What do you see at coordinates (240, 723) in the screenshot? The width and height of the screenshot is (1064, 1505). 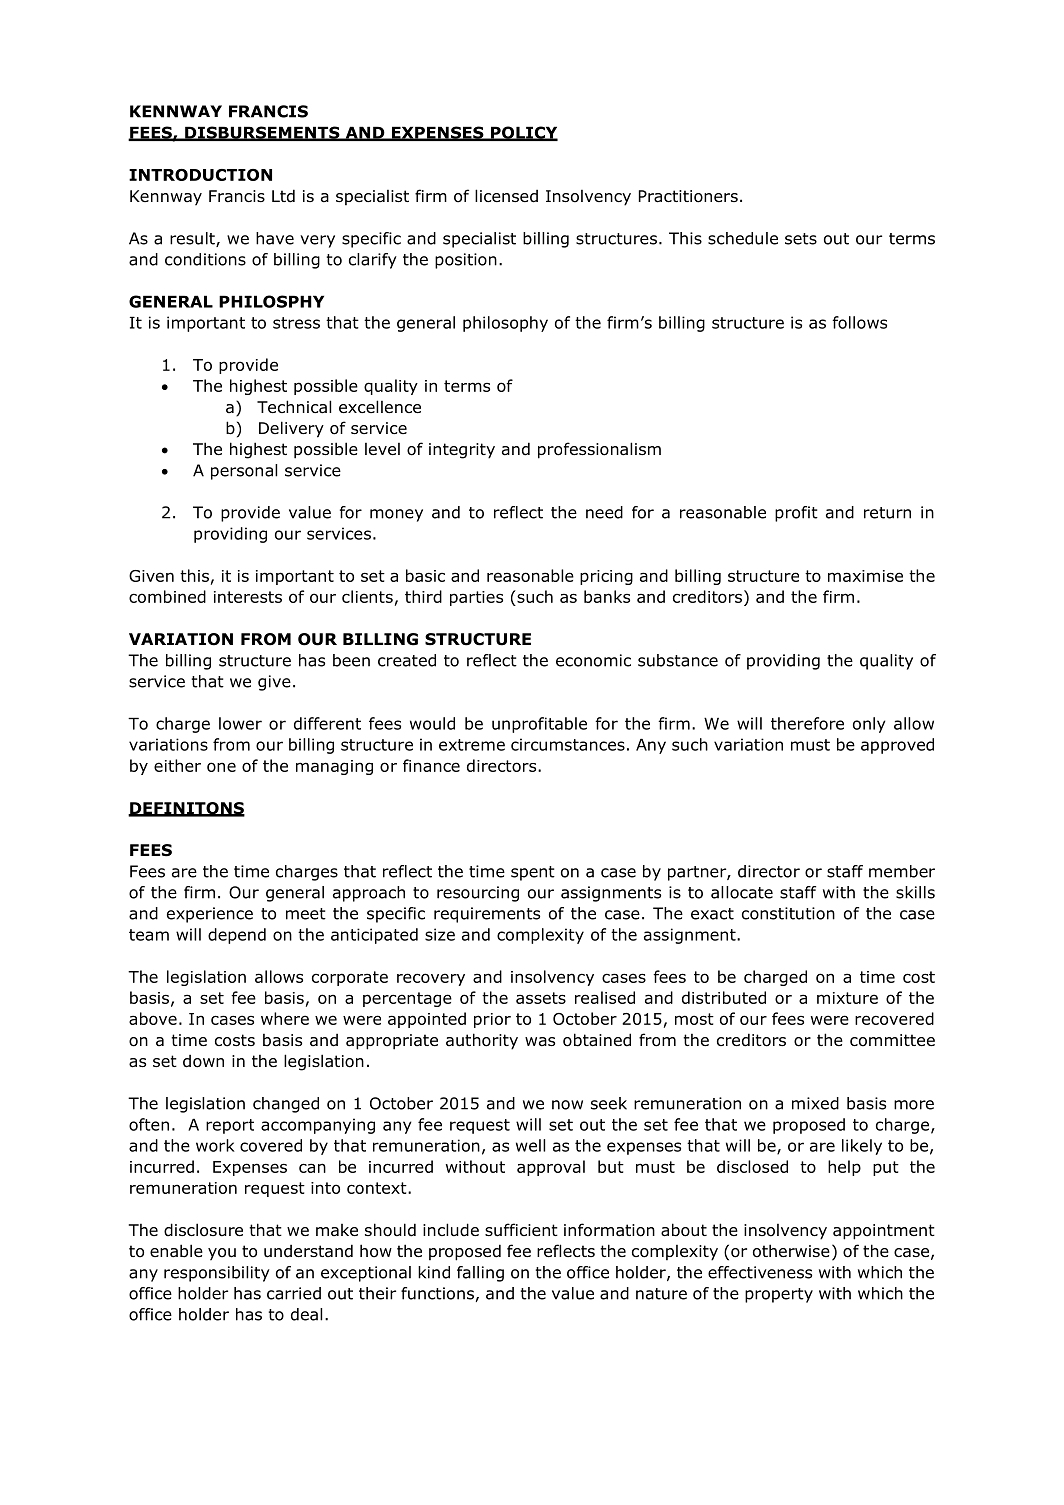 I see `lower` at bounding box center [240, 723].
